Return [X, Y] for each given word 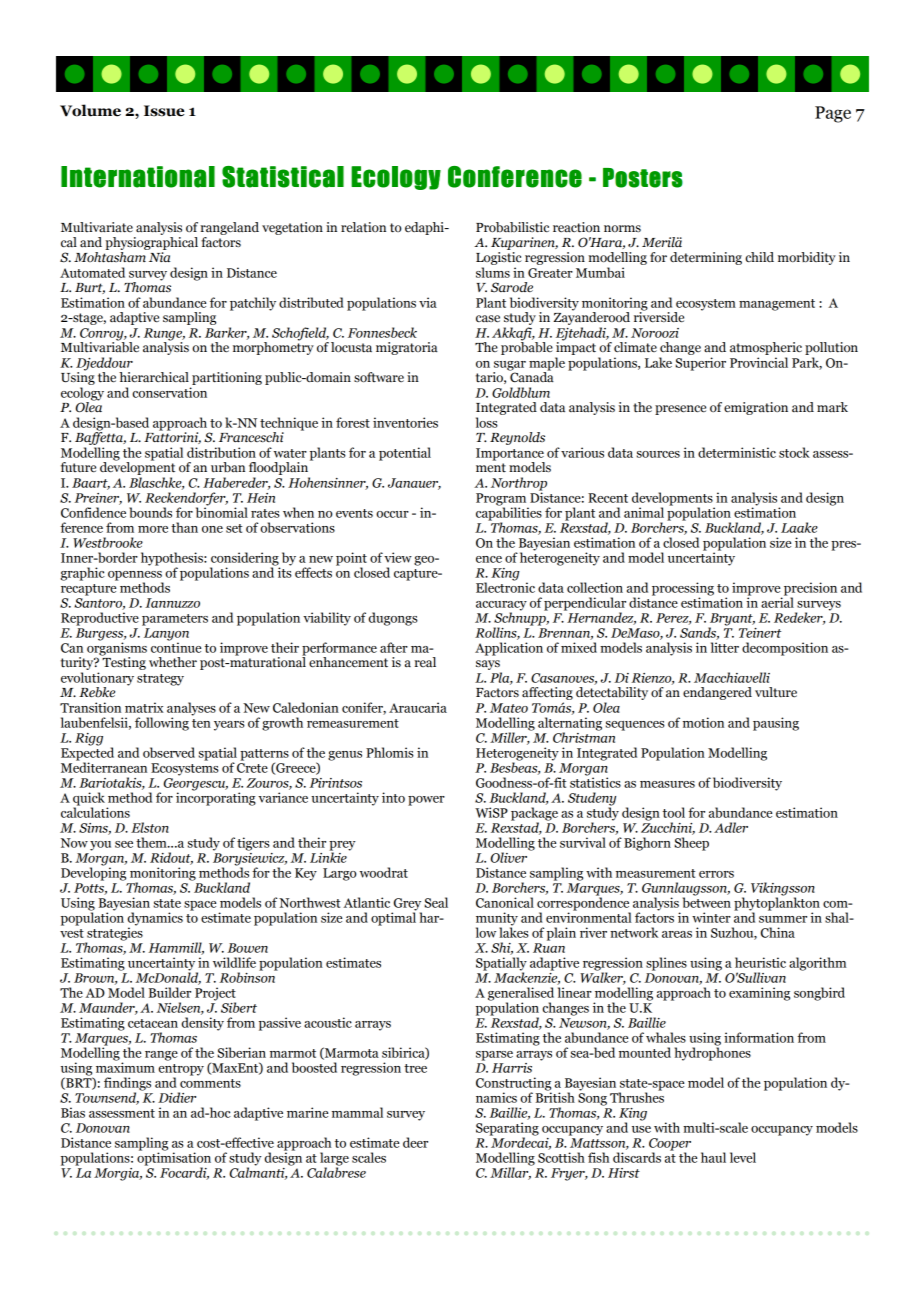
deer [415, 1142]
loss [487, 422]
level [743, 1157]
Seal [436, 902]
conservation [169, 392]
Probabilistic [512, 227]
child [759, 257]
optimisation [174, 1159]
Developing [93, 873]
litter [725, 647]
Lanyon [166, 635]
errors [716, 874]
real [425, 662]
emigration [756, 408]
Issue [164, 111]
